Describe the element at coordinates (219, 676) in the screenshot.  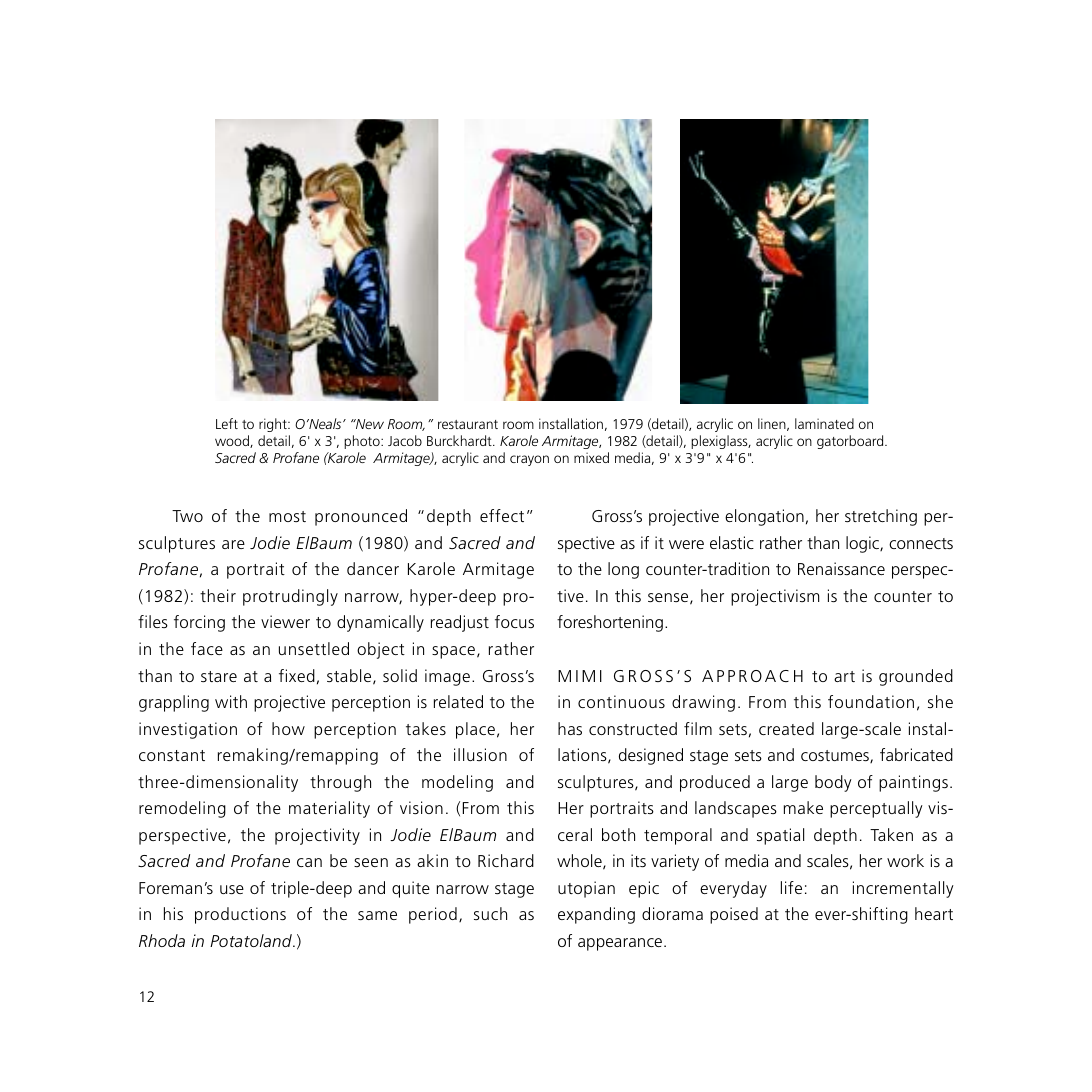
I see `stare` at that location.
